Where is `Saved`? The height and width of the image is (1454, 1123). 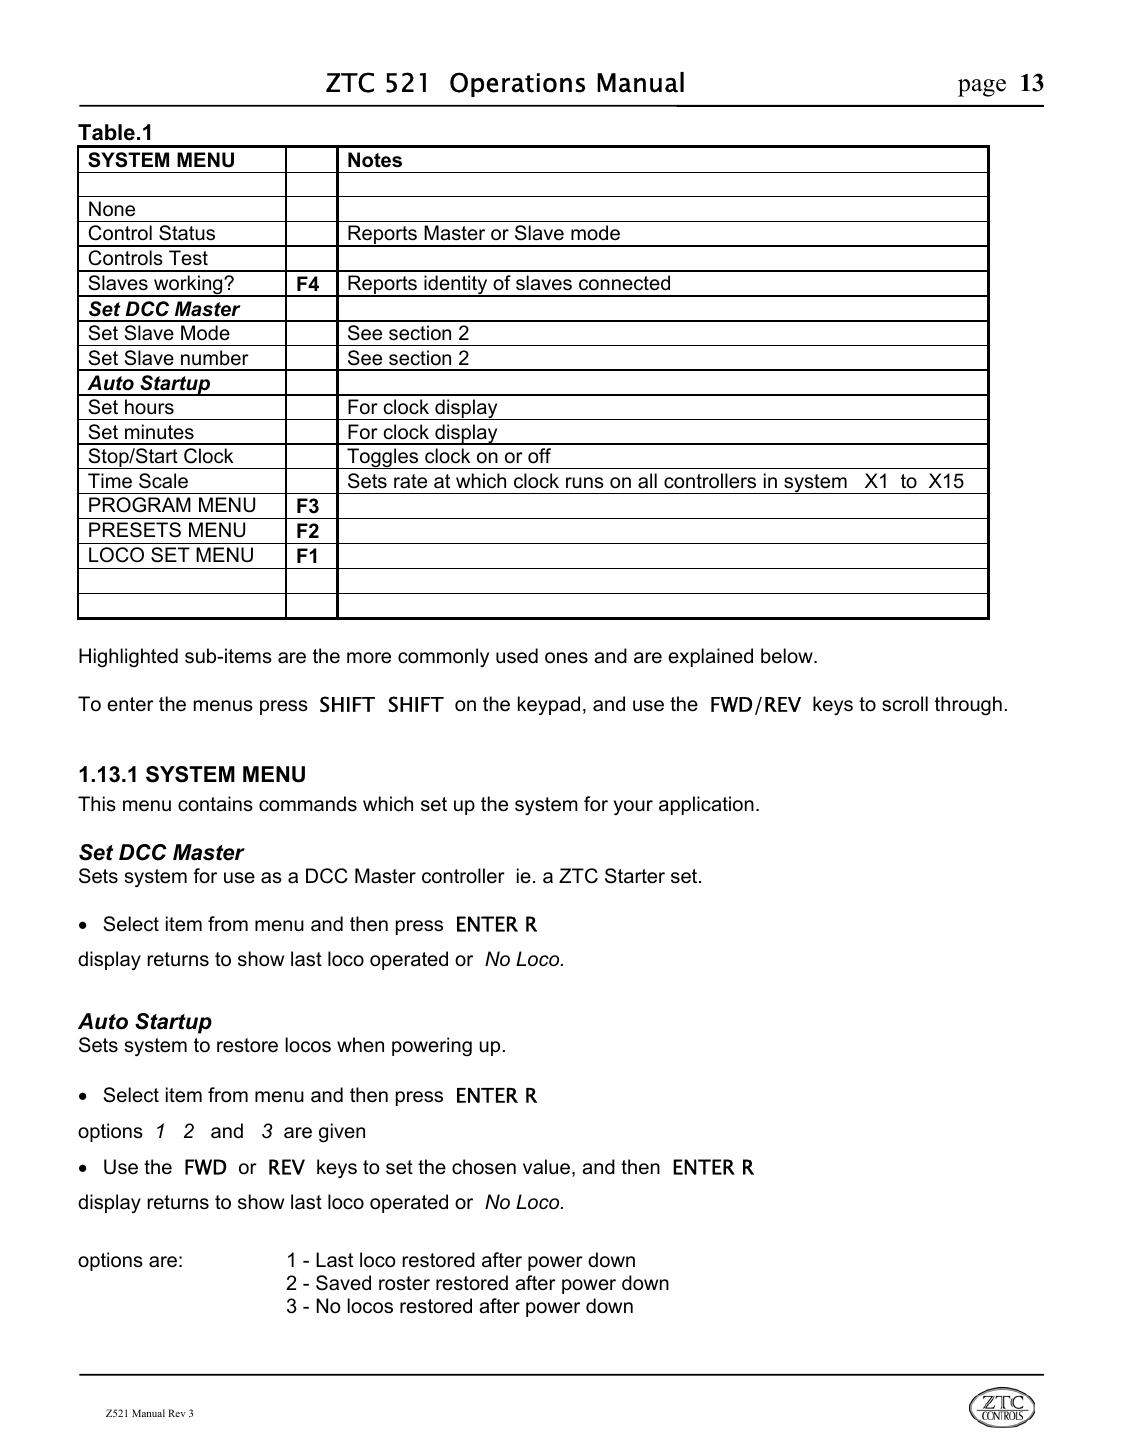
Saved is located at coordinates (343, 1283).
